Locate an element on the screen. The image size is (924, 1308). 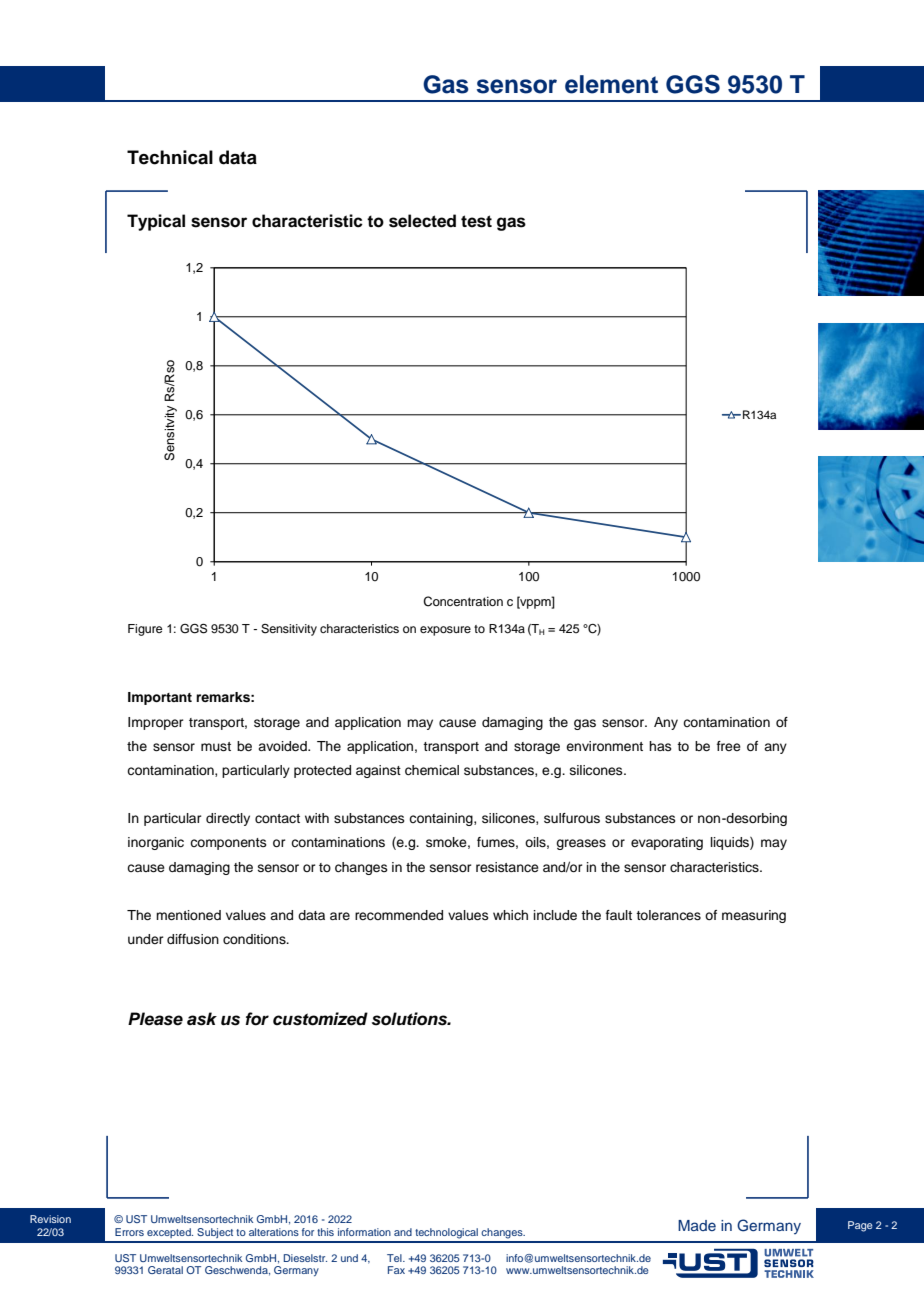
test is located at coordinates (476, 221).
